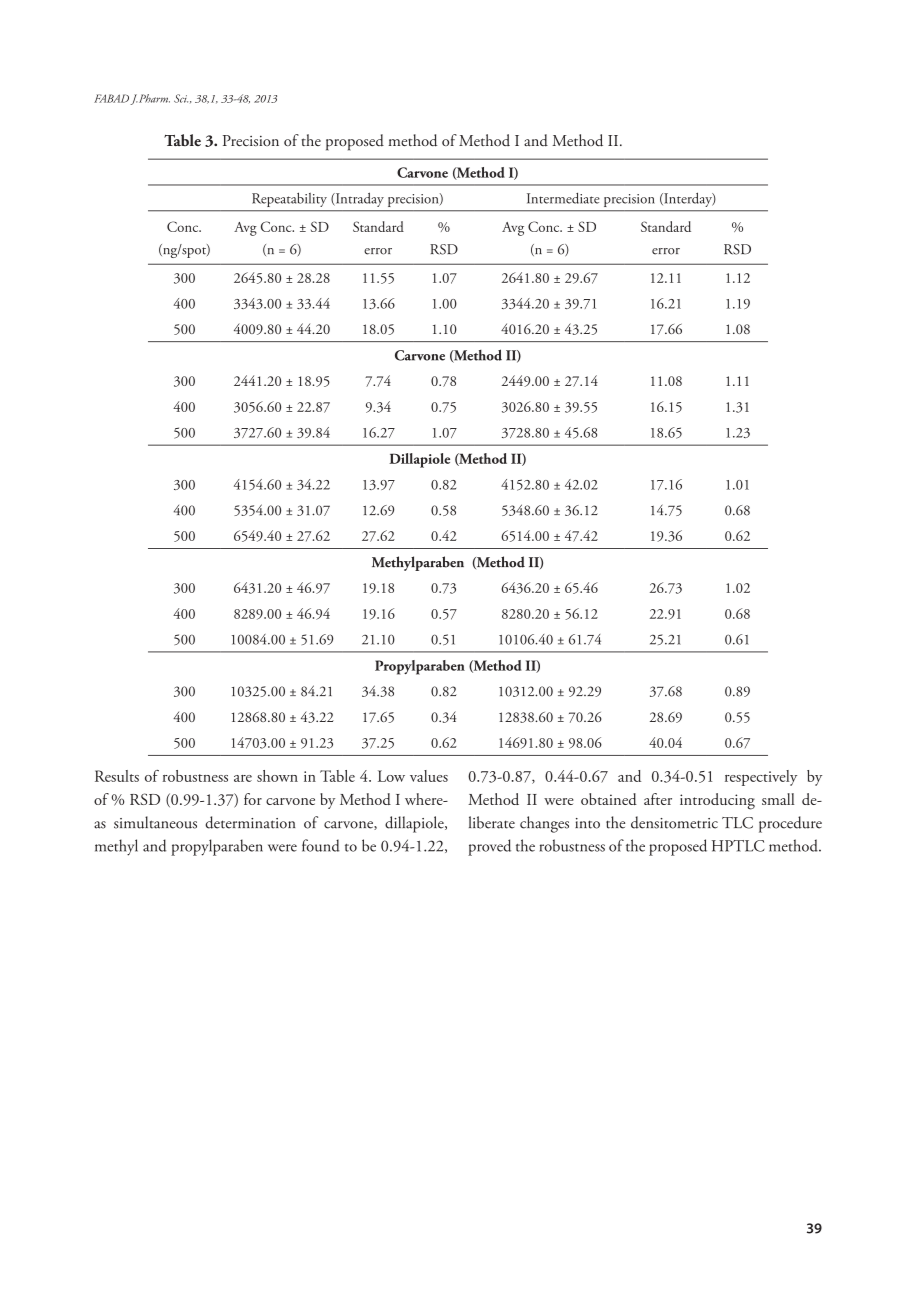 Image resolution: width=916 pixels, height=1316 pixels. I want to click on Intermediate, so click(563, 198).
